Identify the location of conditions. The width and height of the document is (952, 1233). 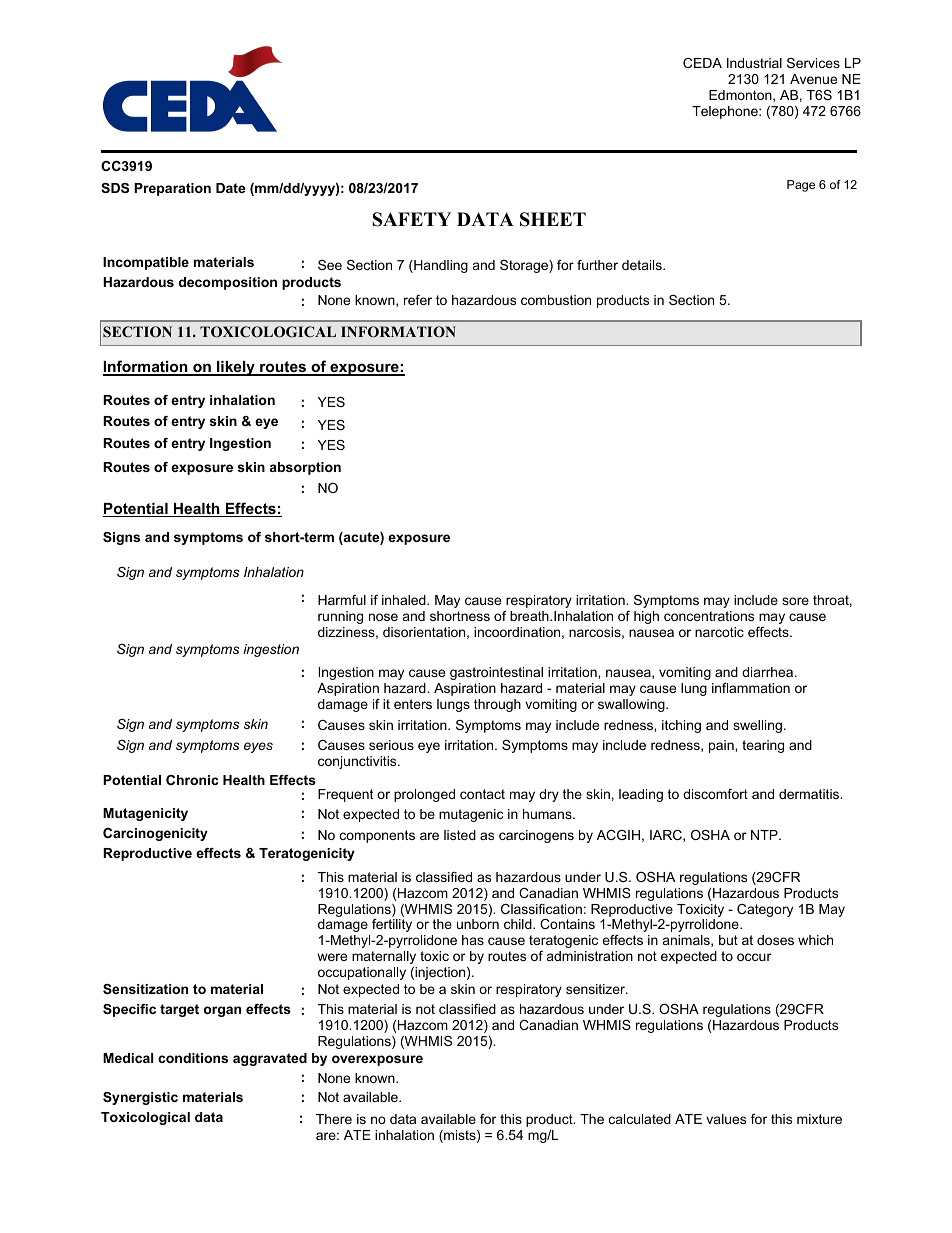
(193, 1058).
